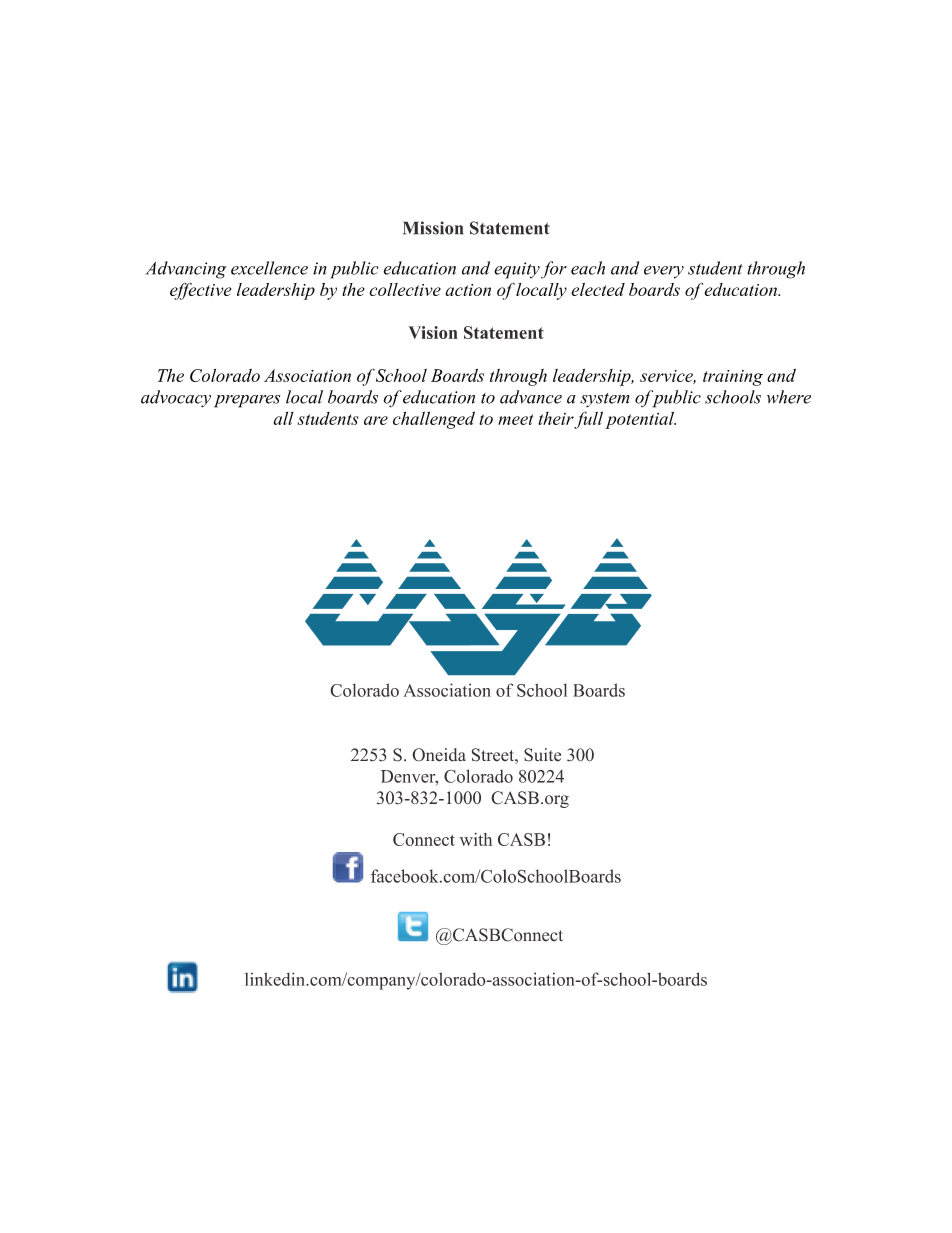  What do you see at coordinates (542, 755) in the screenshot?
I see `Suite` at bounding box center [542, 755].
